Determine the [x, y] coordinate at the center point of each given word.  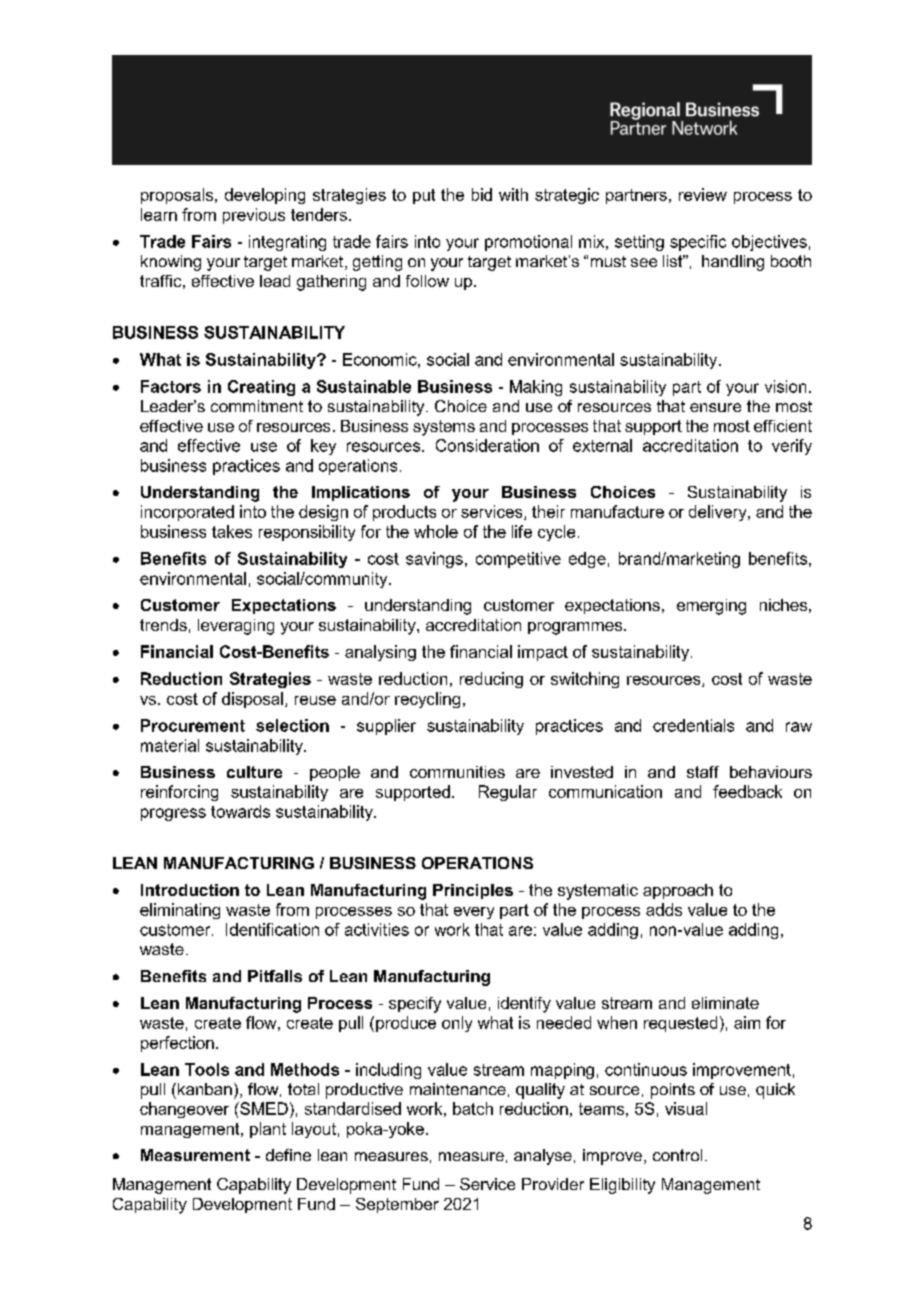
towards [240, 811]
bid [482, 194]
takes [232, 531]
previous [254, 216]
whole [436, 531]
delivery [719, 513]
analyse [543, 1157]
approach [678, 891]
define [288, 1155]
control [677, 1155]
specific [698, 243]
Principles [473, 891]
